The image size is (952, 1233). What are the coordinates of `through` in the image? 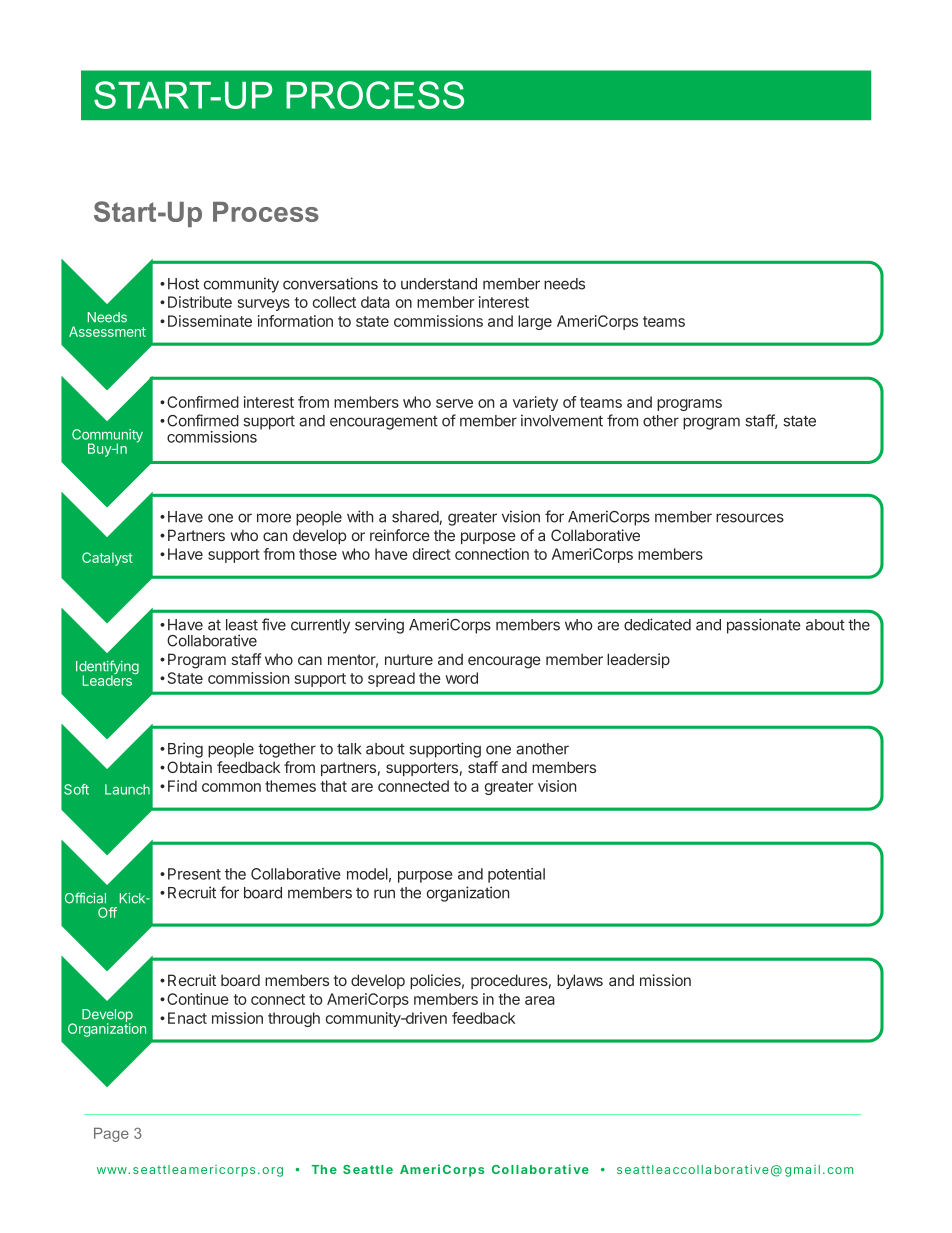 It's located at (294, 1019).
